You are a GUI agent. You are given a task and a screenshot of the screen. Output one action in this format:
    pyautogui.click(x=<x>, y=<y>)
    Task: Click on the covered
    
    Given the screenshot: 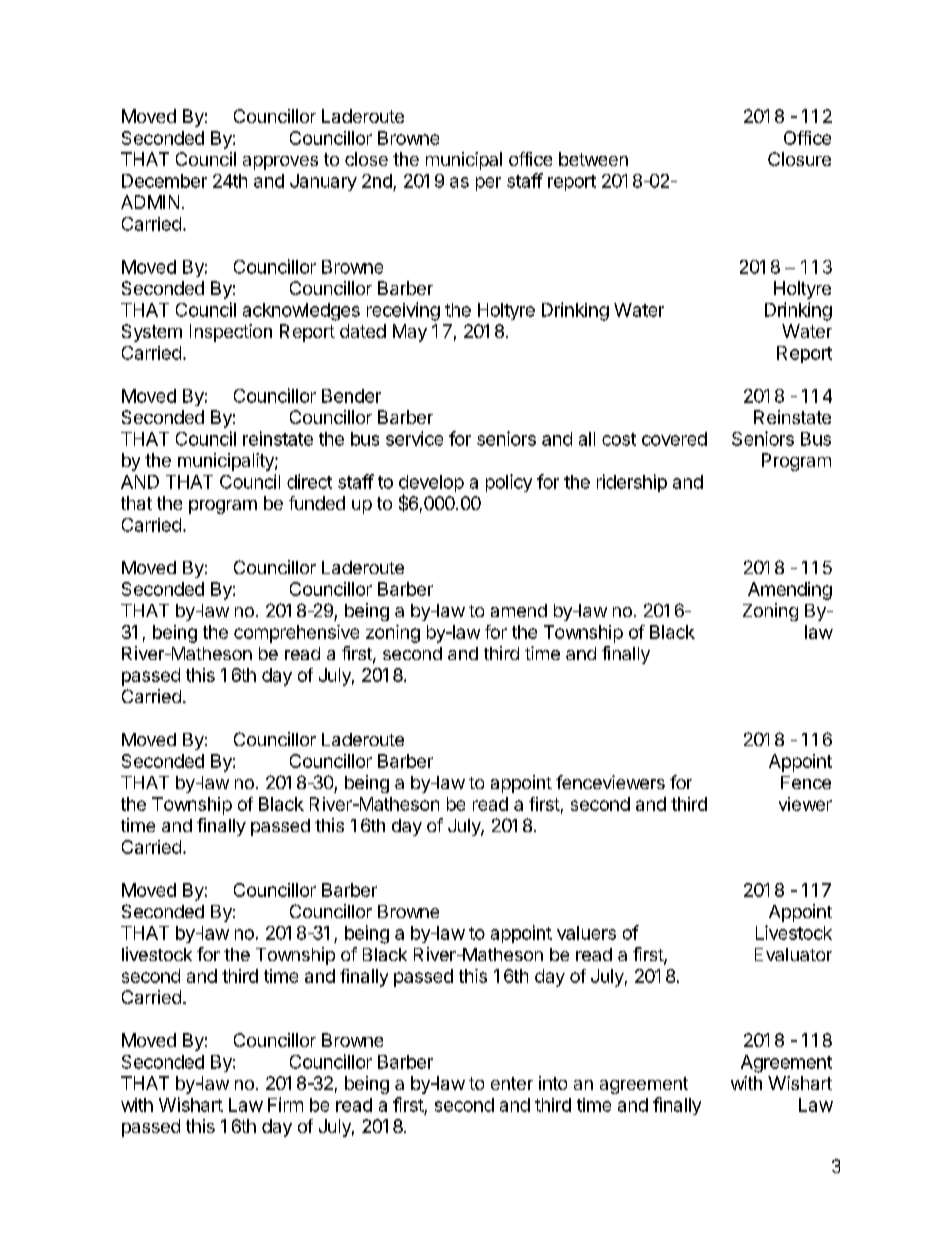 What is the action you would take?
    pyautogui.click(x=674, y=439)
